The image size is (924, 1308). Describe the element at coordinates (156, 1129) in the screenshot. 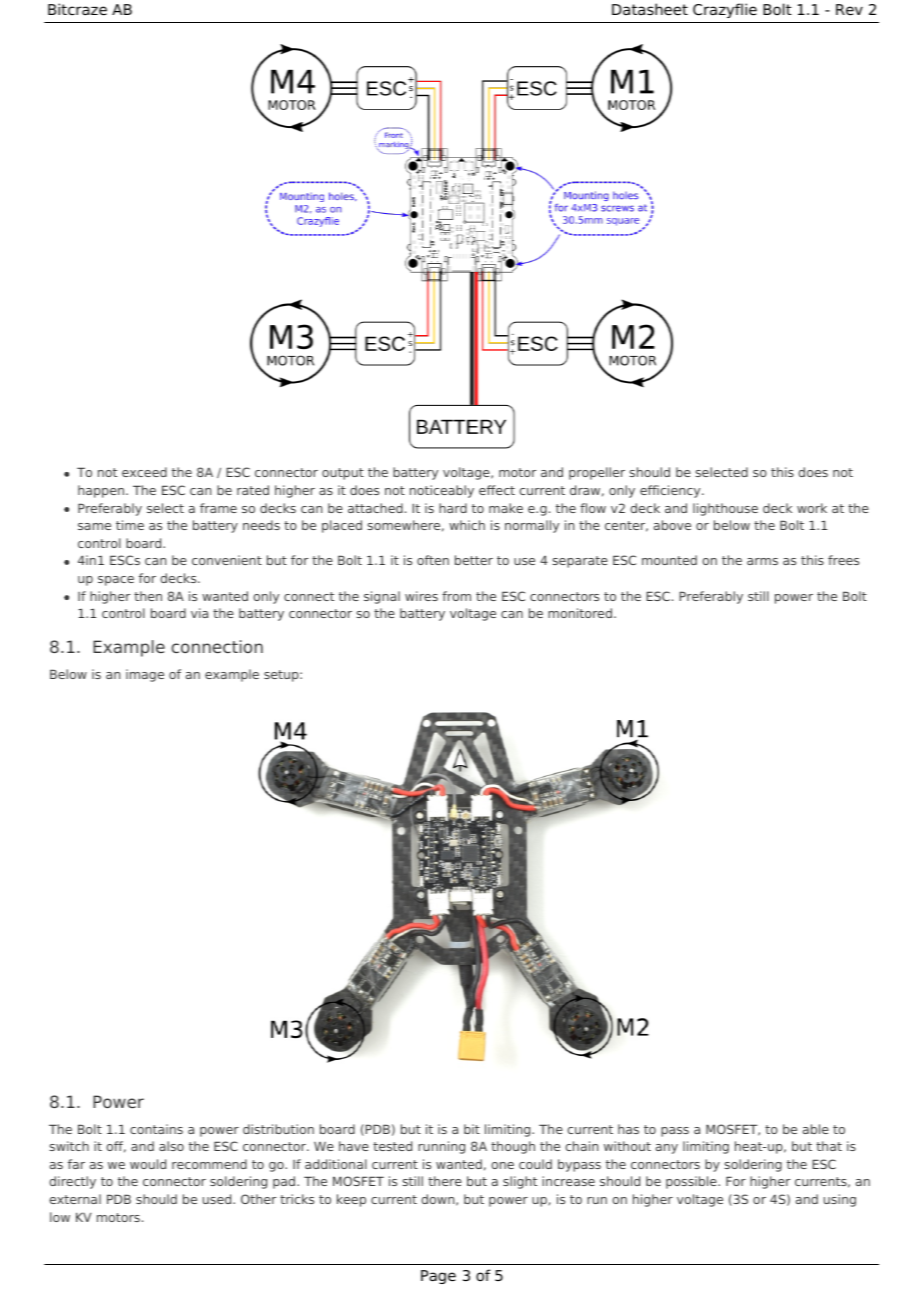

I see `contains` at that location.
